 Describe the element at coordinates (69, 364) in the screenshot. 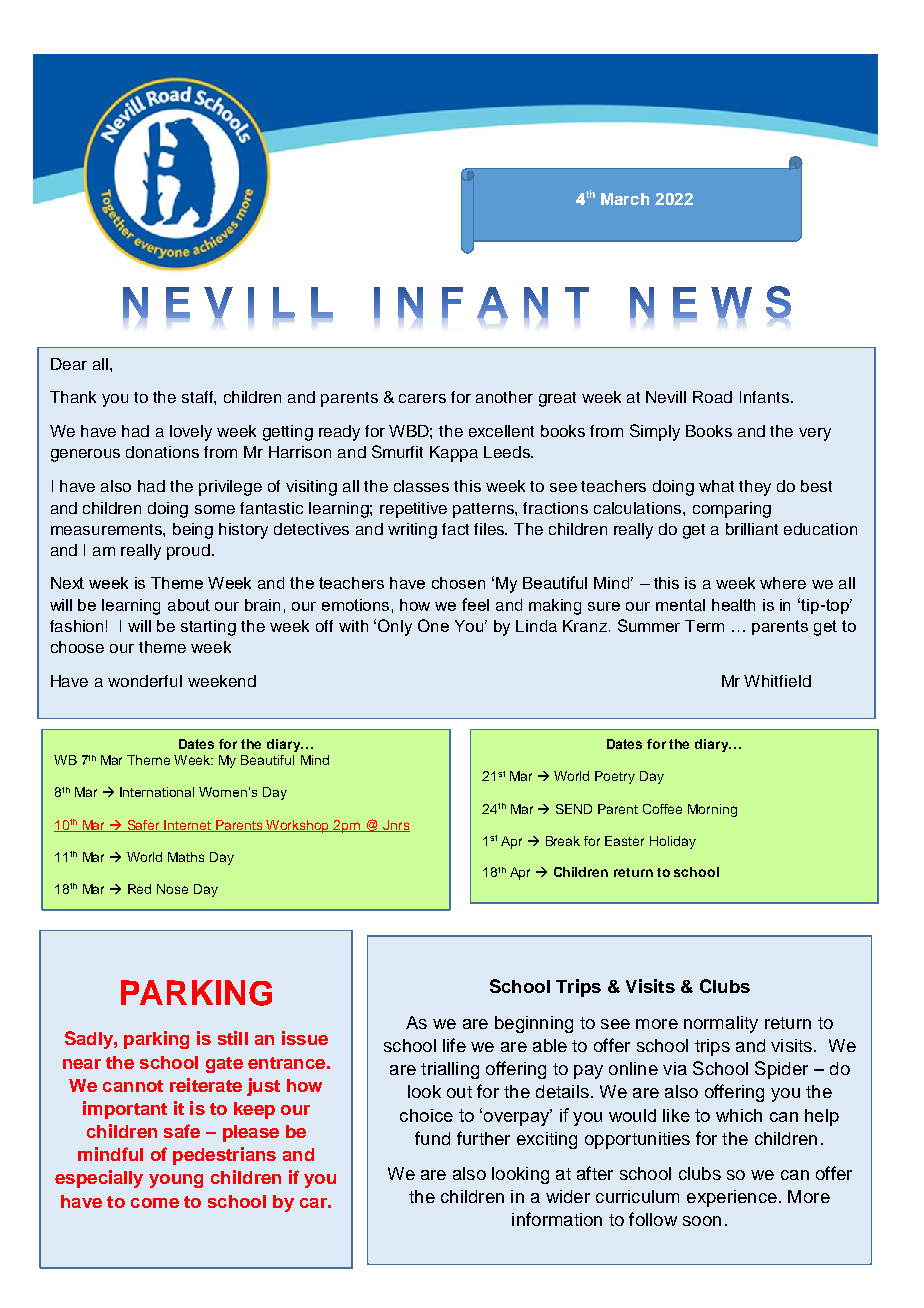

I see `Dear` at that location.
